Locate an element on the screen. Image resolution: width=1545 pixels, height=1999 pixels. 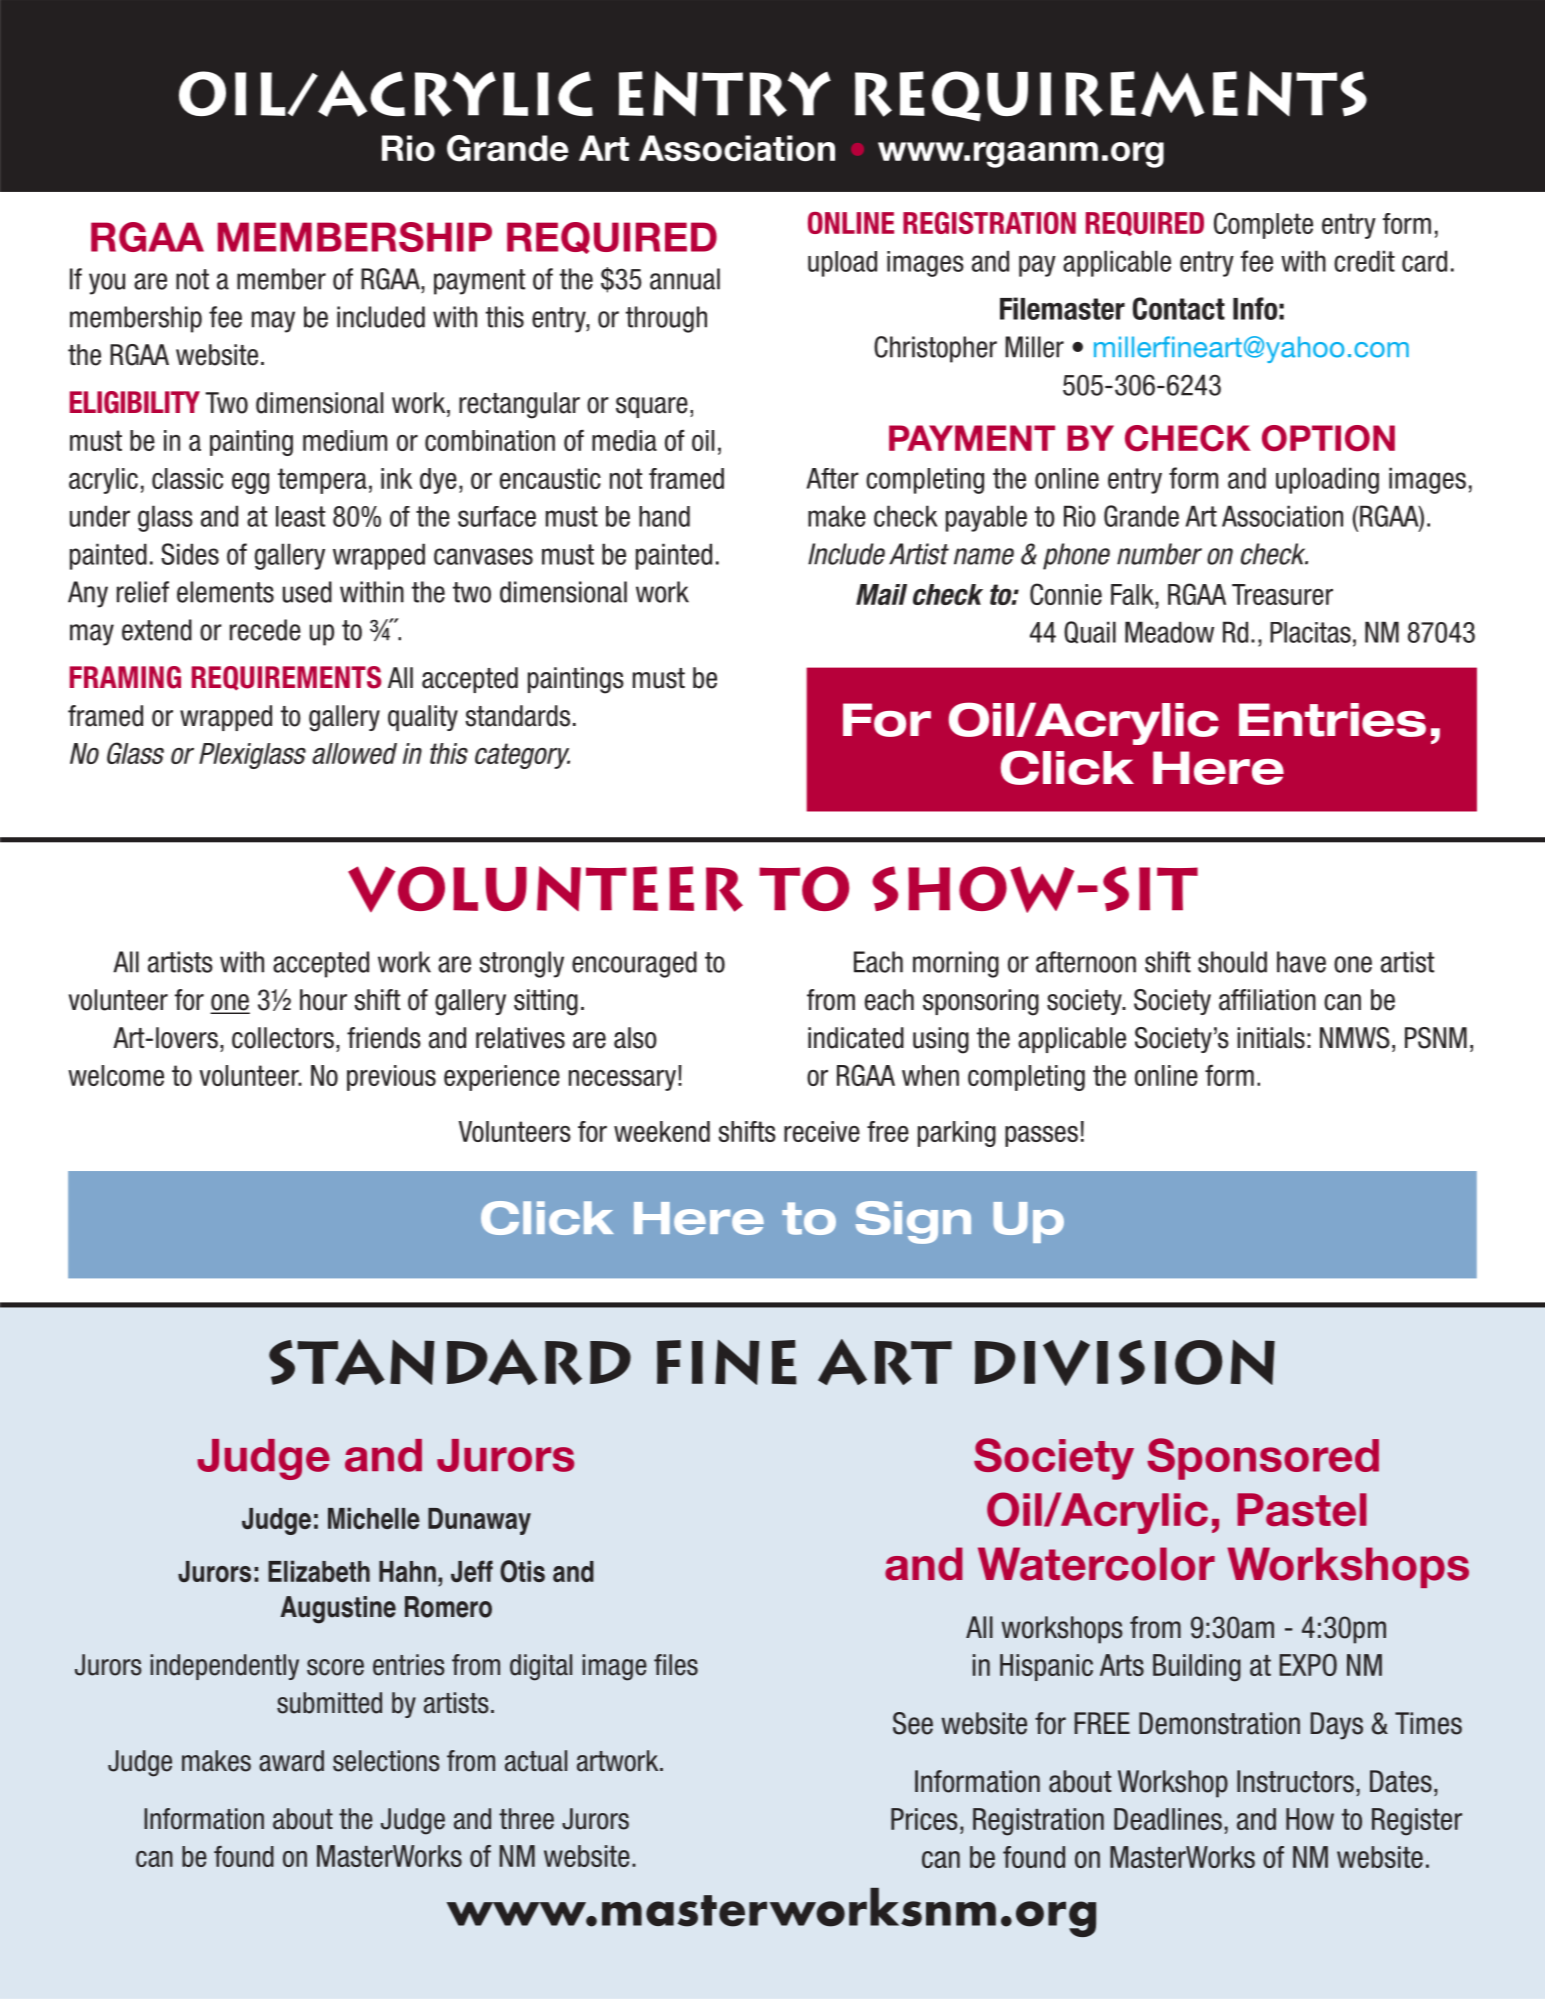
Treasurer is located at coordinates (1282, 594).
